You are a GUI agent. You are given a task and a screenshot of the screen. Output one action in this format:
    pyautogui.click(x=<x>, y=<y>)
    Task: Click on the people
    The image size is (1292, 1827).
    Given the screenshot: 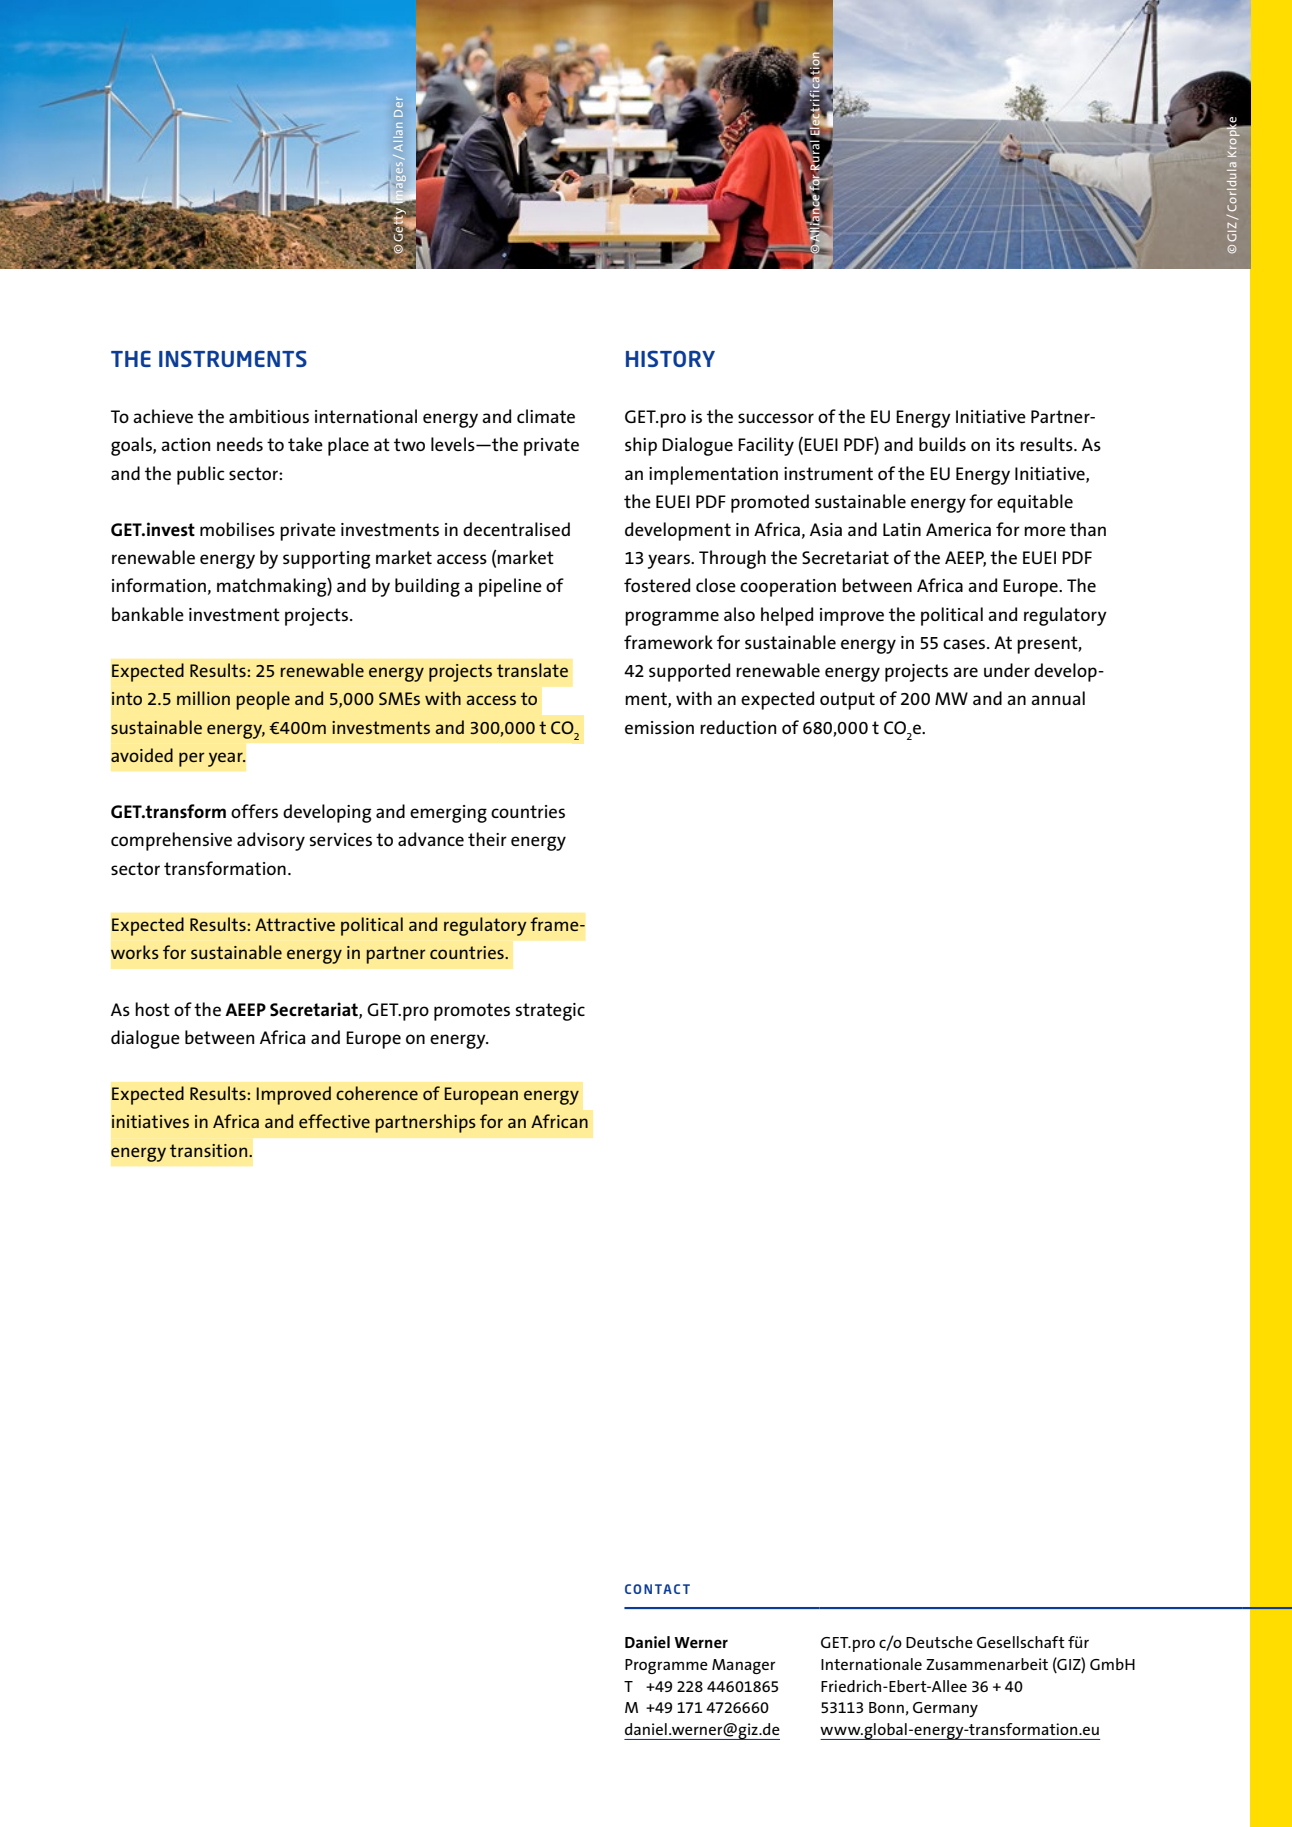 What is the action you would take?
    pyautogui.click(x=263, y=700)
